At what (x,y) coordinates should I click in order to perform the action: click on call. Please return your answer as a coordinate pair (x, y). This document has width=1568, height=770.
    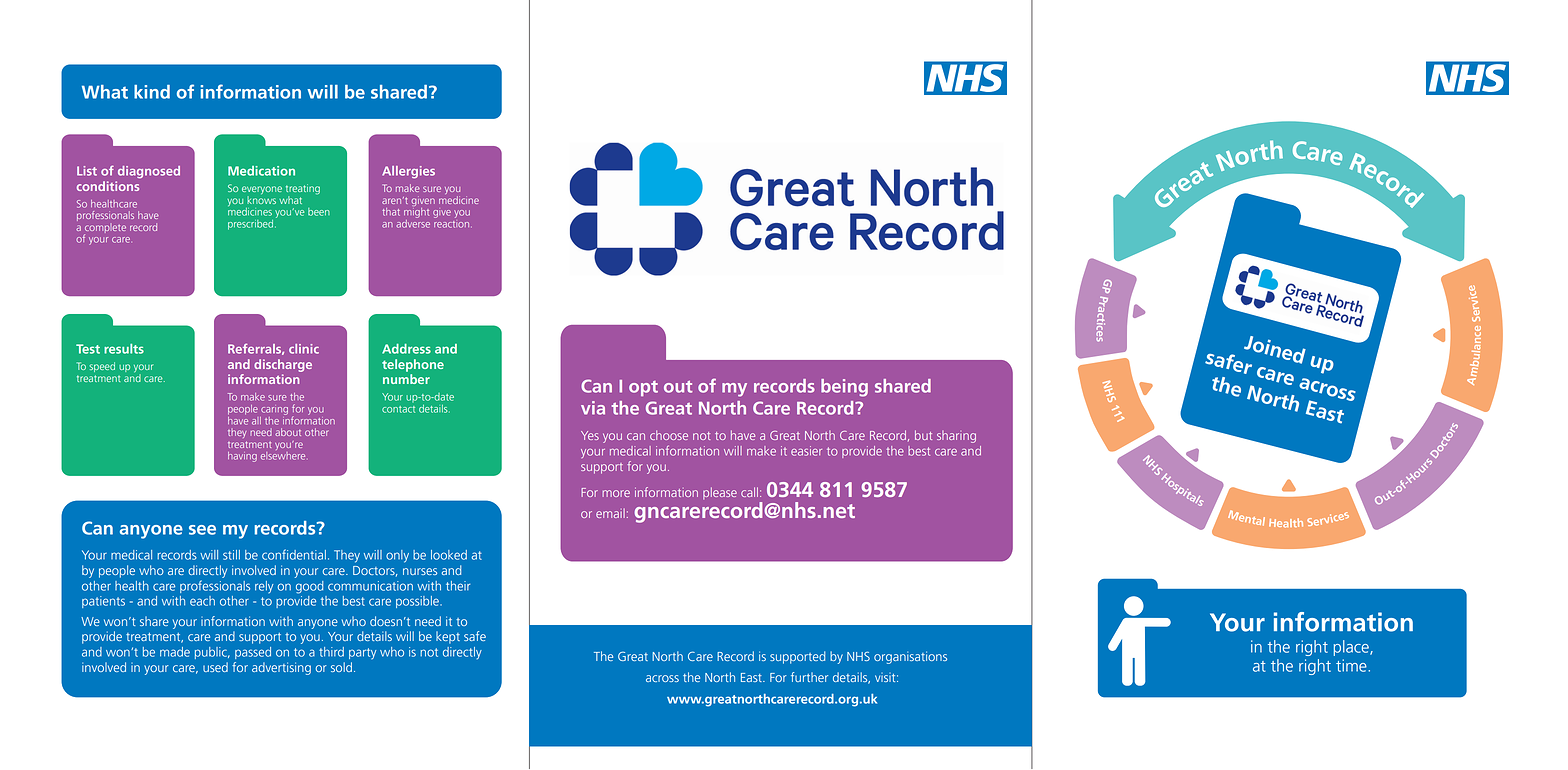
    Looking at the image, I should click on (749, 492).
